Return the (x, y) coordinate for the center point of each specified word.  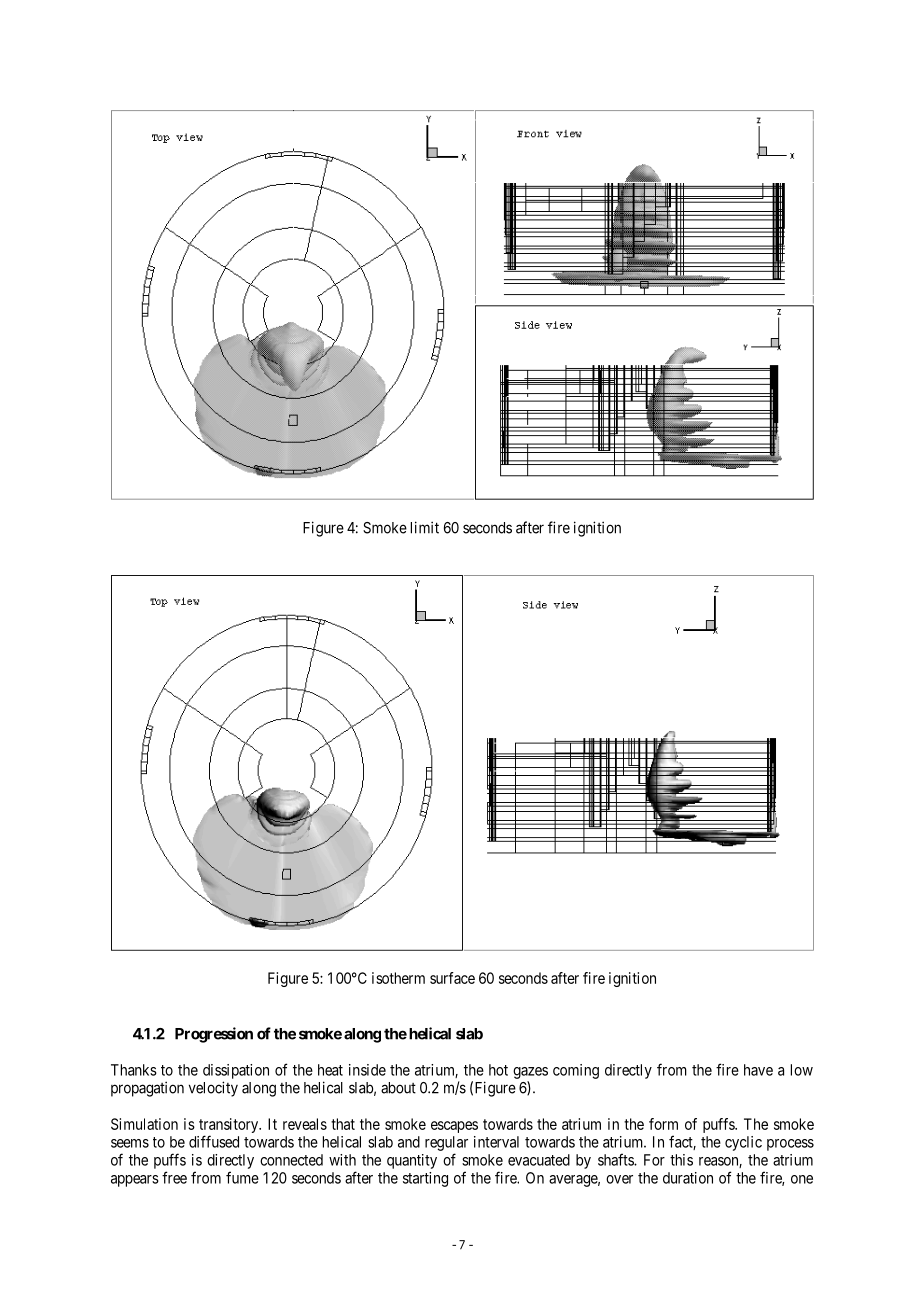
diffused (214, 1141)
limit (425, 527)
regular (446, 1143)
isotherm (398, 978)
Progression (214, 1035)
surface (452, 978)
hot (498, 1070)
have (758, 1070)
